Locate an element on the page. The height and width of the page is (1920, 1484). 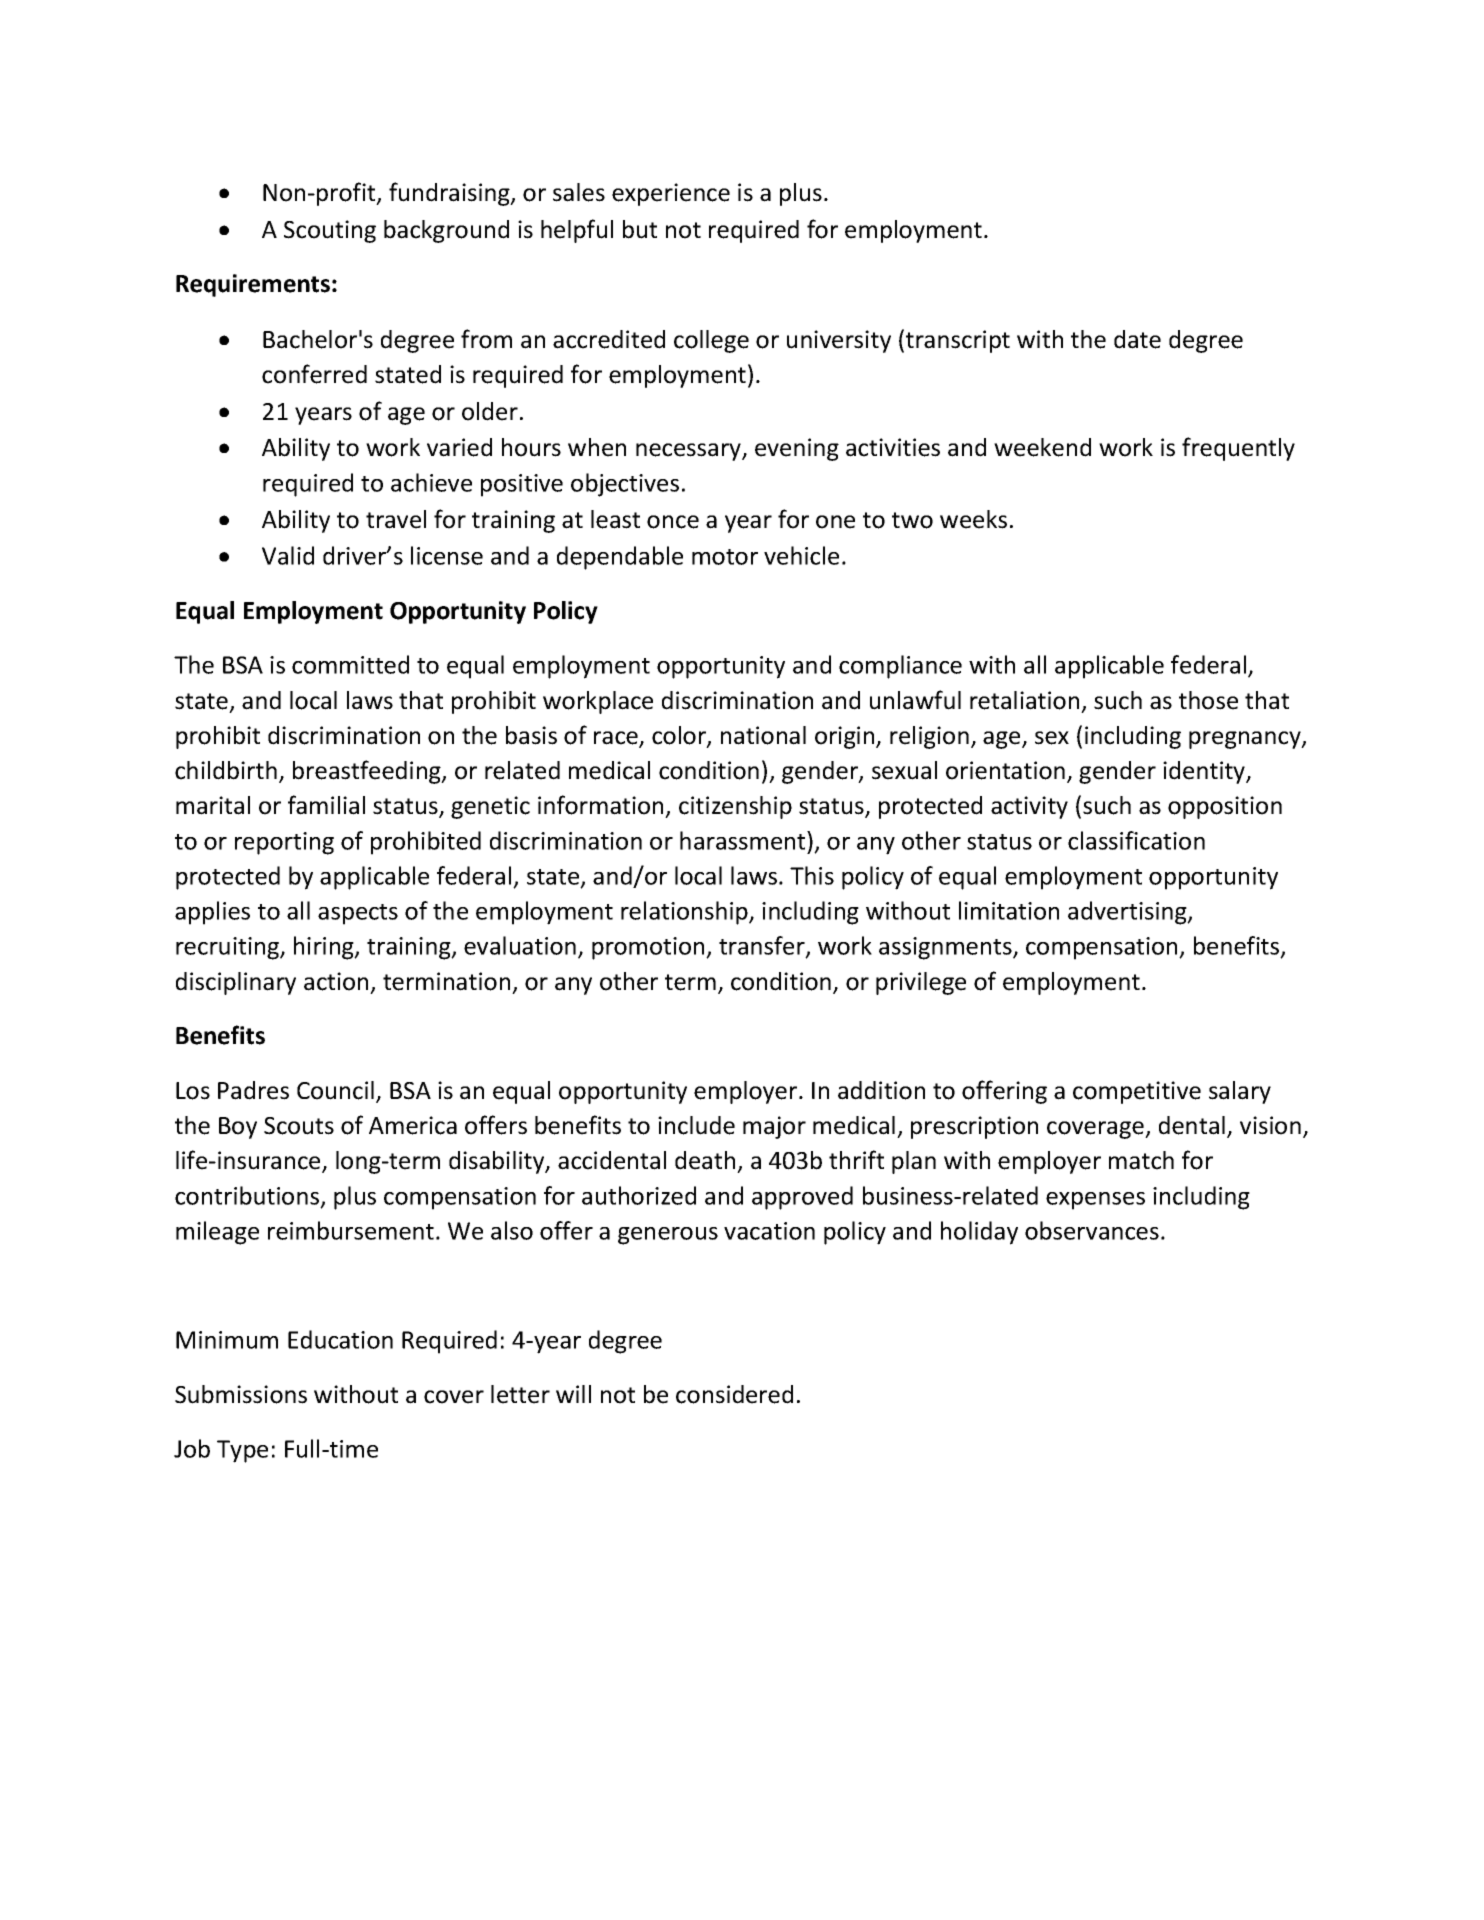
those is located at coordinates (1208, 700).
